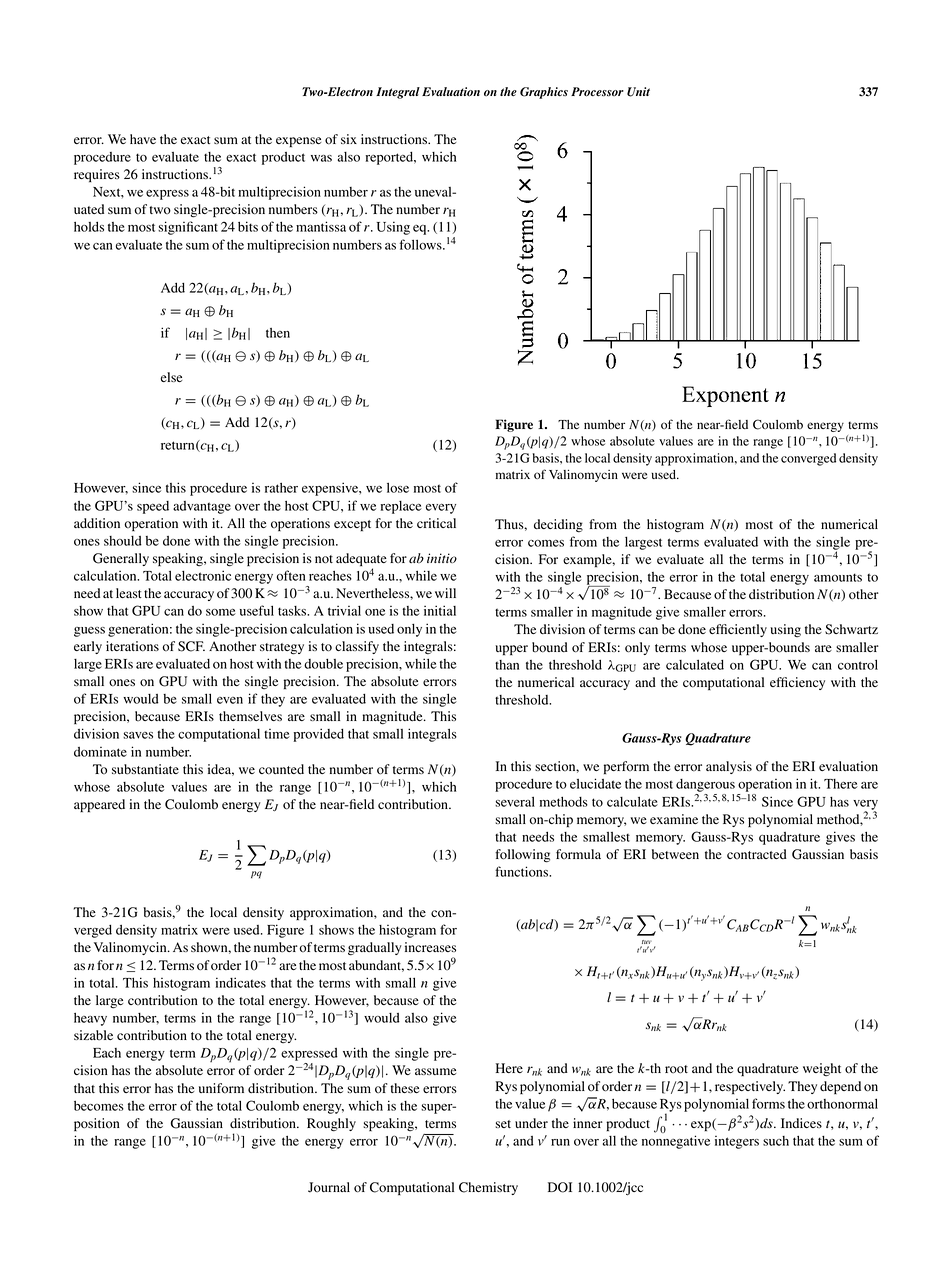 This image has width=952, height=1270. I want to click on uniform, so click(221, 1088).
